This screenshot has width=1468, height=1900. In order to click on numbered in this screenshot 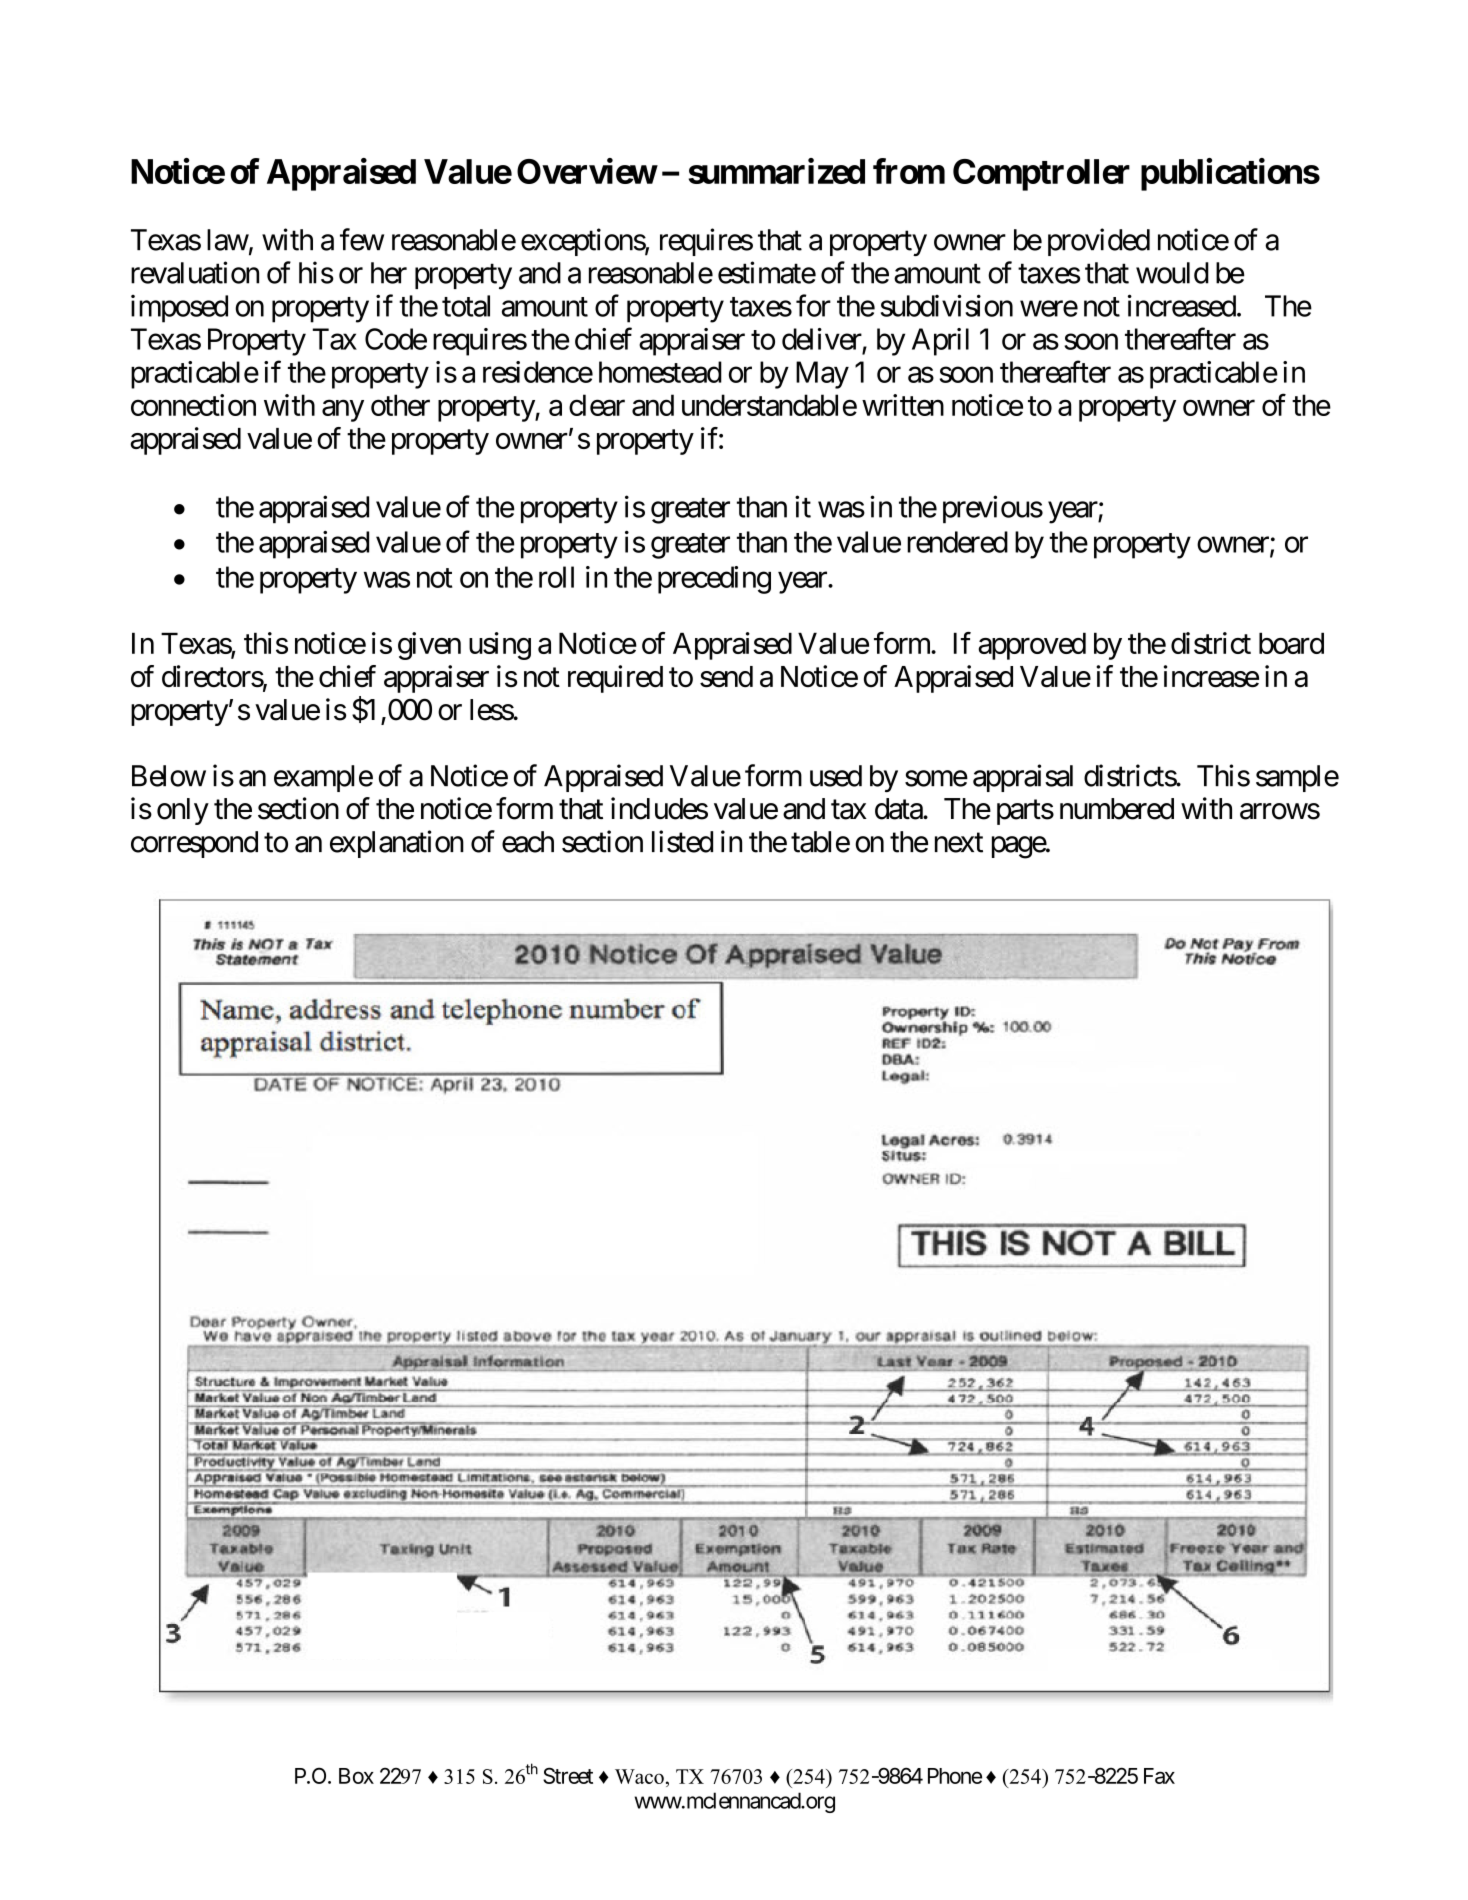, I will do `click(1117, 809)`.
